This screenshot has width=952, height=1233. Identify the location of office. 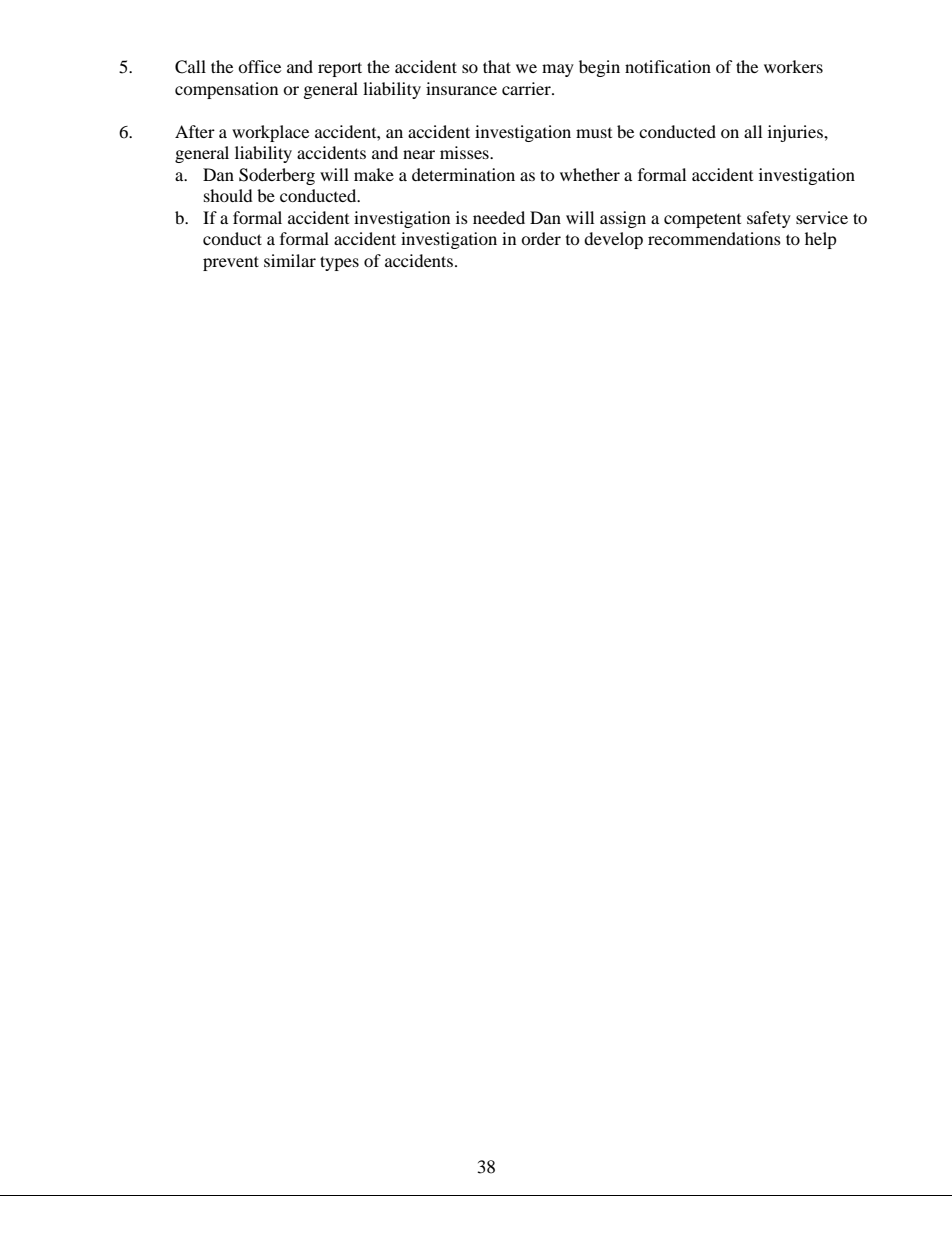
(259, 66).
